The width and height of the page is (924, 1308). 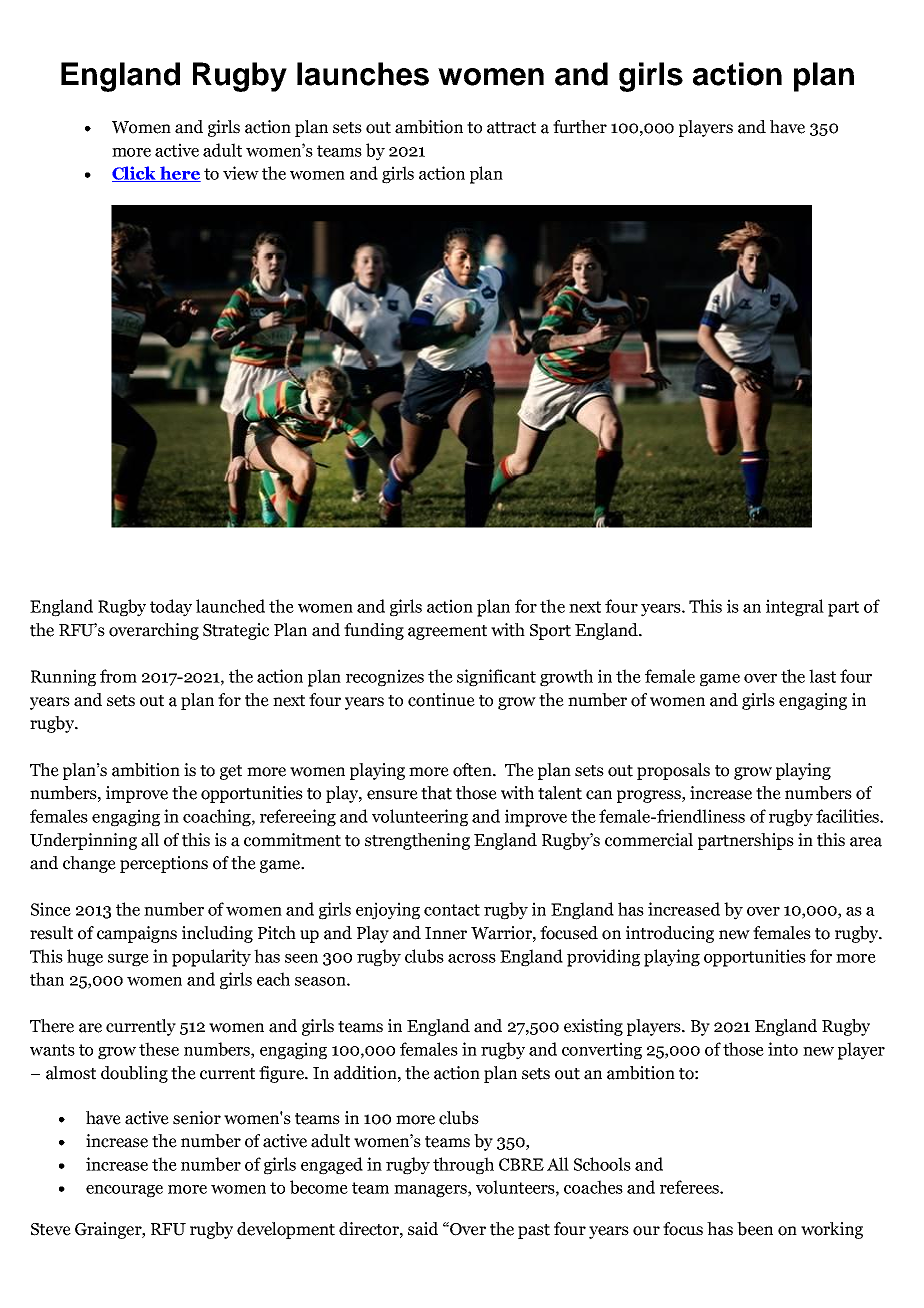 What do you see at coordinates (447, 632) in the page?
I see `agreement` at bounding box center [447, 632].
